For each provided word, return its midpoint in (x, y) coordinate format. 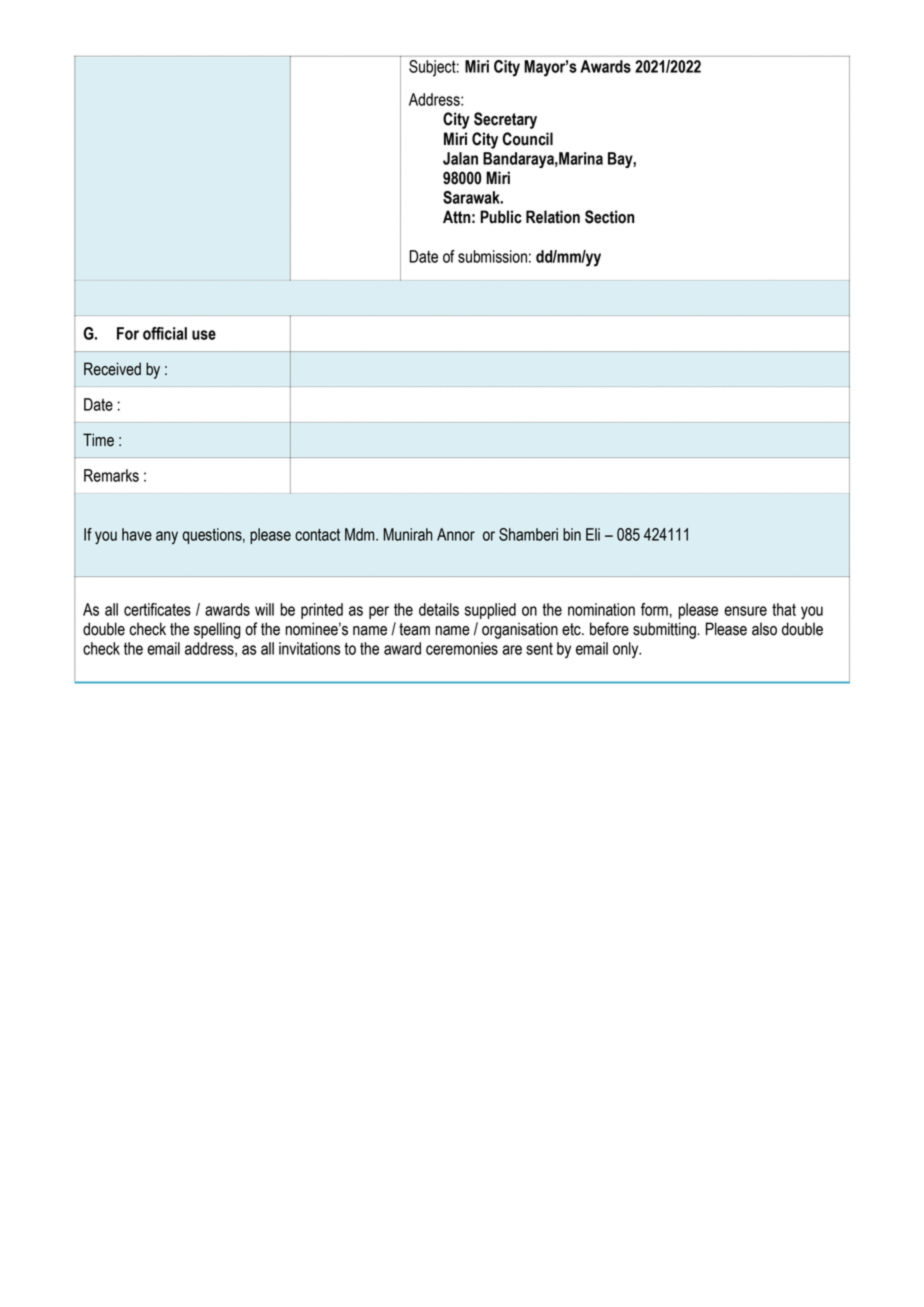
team (414, 629)
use (204, 335)
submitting (665, 630)
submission (492, 256)
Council (527, 139)
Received (112, 369)
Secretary (505, 120)
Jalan (460, 158)
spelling (217, 630)
